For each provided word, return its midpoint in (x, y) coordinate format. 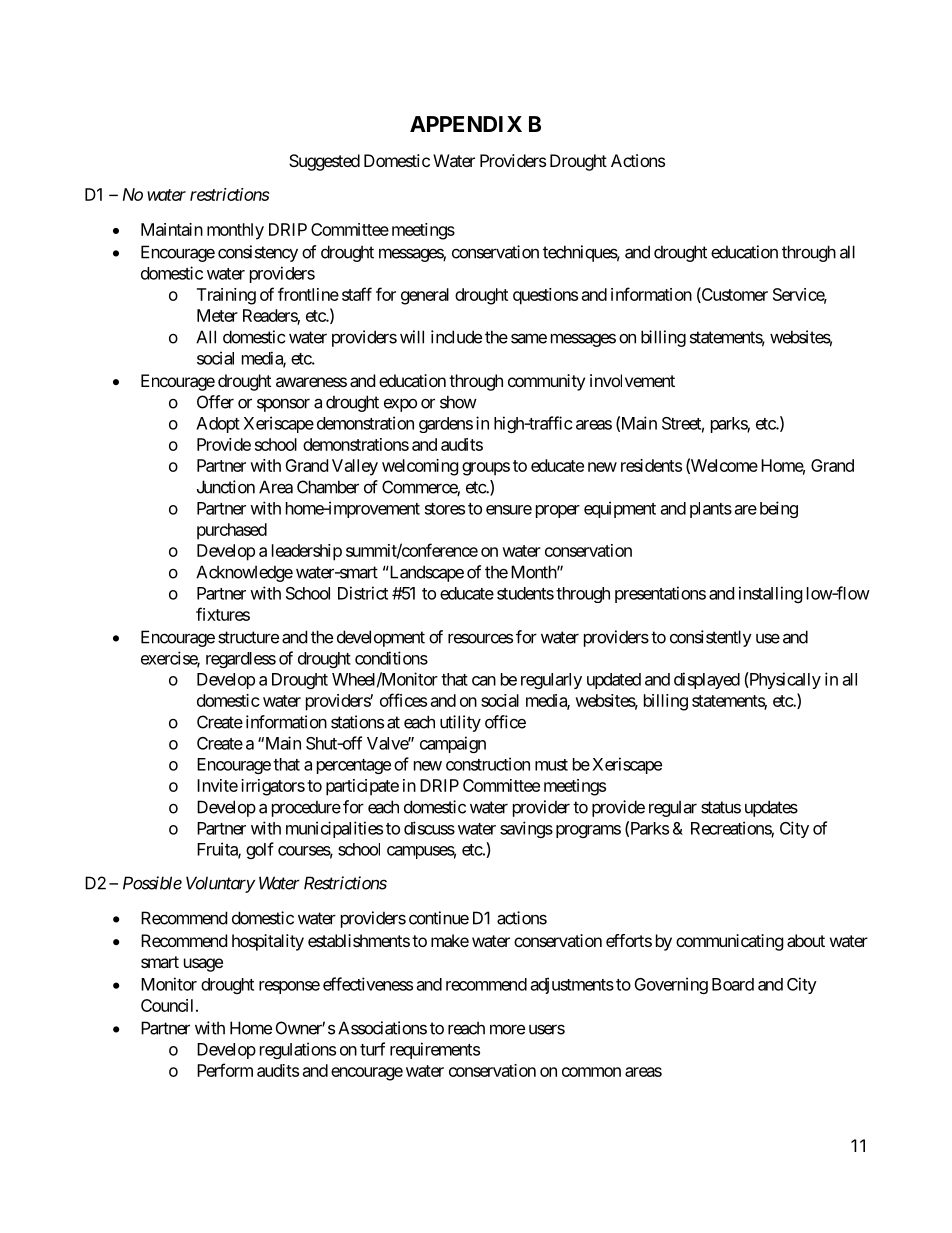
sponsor (283, 405)
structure (248, 637)
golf (260, 850)
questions (545, 296)
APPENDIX (466, 124)
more (507, 1029)
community (546, 382)
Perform (225, 1070)
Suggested (324, 162)
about (806, 940)
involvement (632, 380)
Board (733, 984)
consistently (711, 638)
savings (526, 829)
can (484, 681)
